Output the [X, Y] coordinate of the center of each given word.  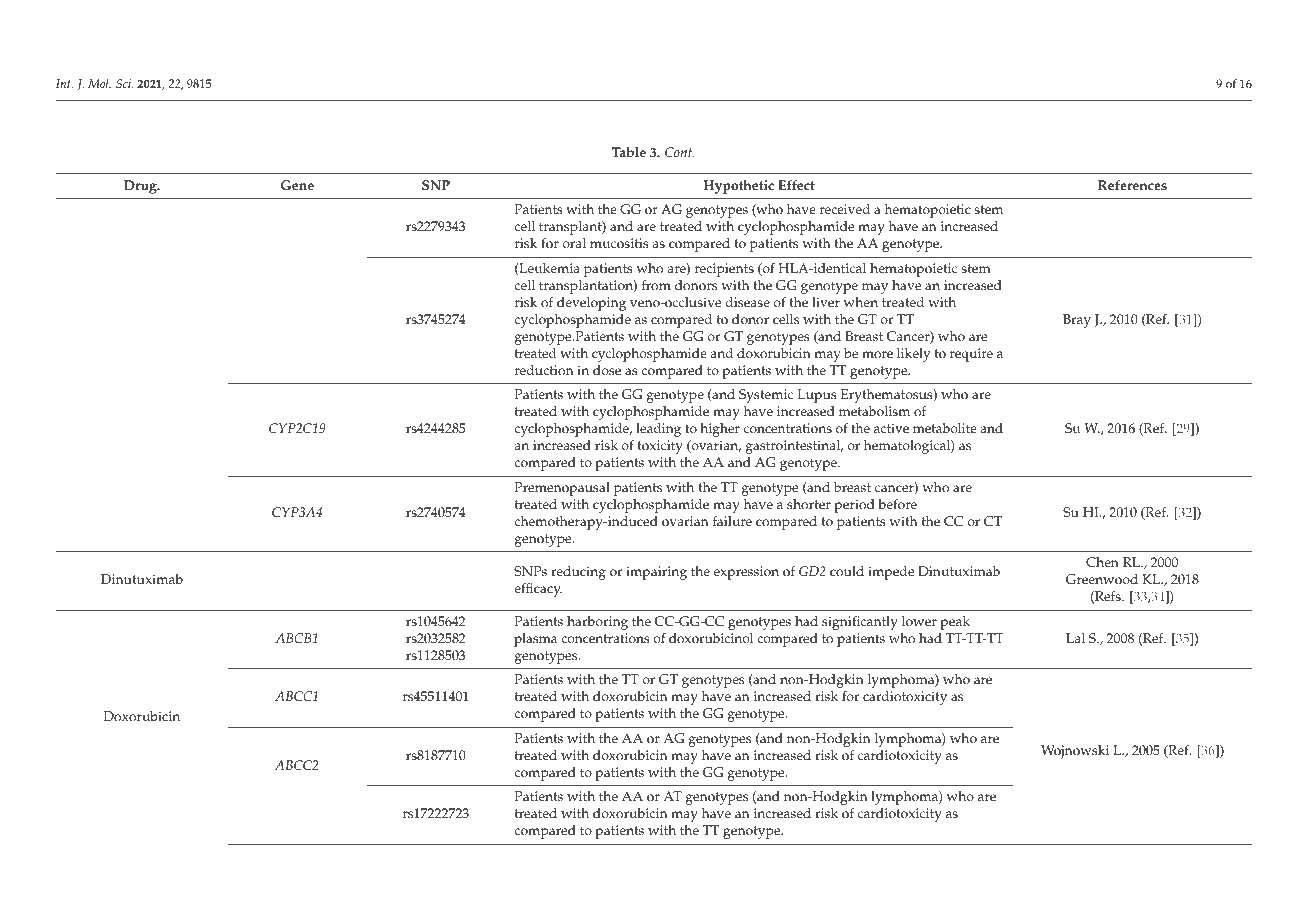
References [1132, 185]
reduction [544, 370]
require [971, 355]
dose [607, 370]
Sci [124, 83]
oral [574, 243]
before [897, 504]
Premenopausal [562, 489]
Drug [141, 187]
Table [629, 152]
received [845, 209]
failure [732, 521]
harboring [597, 623]
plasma [535, 640]
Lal [1075, 638]
